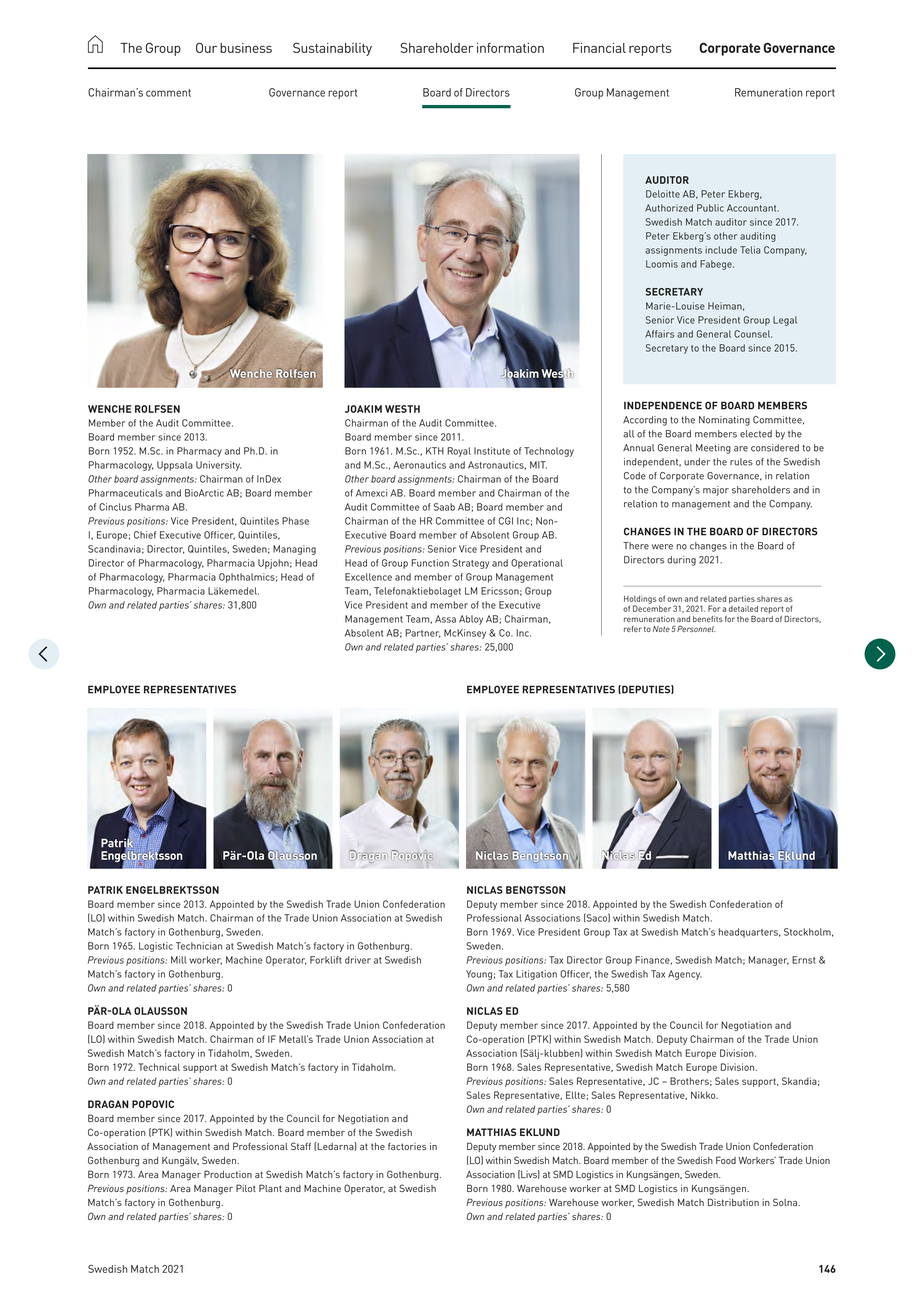 This image has height=1308, width=924. Describe the element at coordinates (599, 48) in the image. I see `Financial` at that location.
